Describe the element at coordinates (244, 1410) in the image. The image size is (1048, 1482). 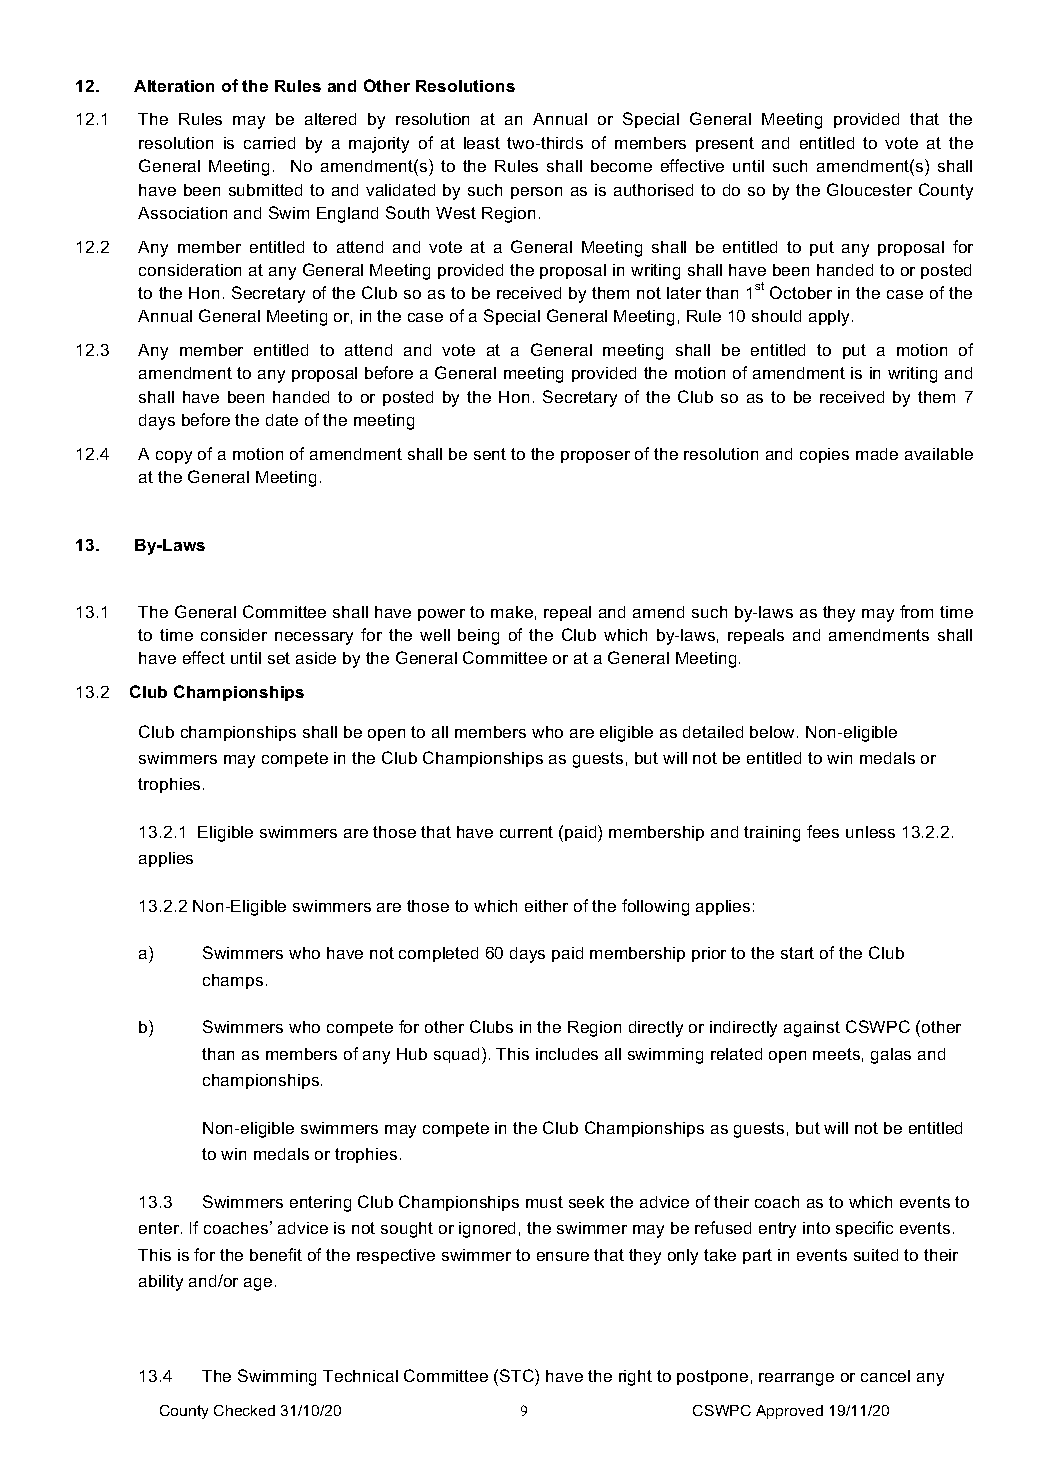
I see `Checked` at that location.
